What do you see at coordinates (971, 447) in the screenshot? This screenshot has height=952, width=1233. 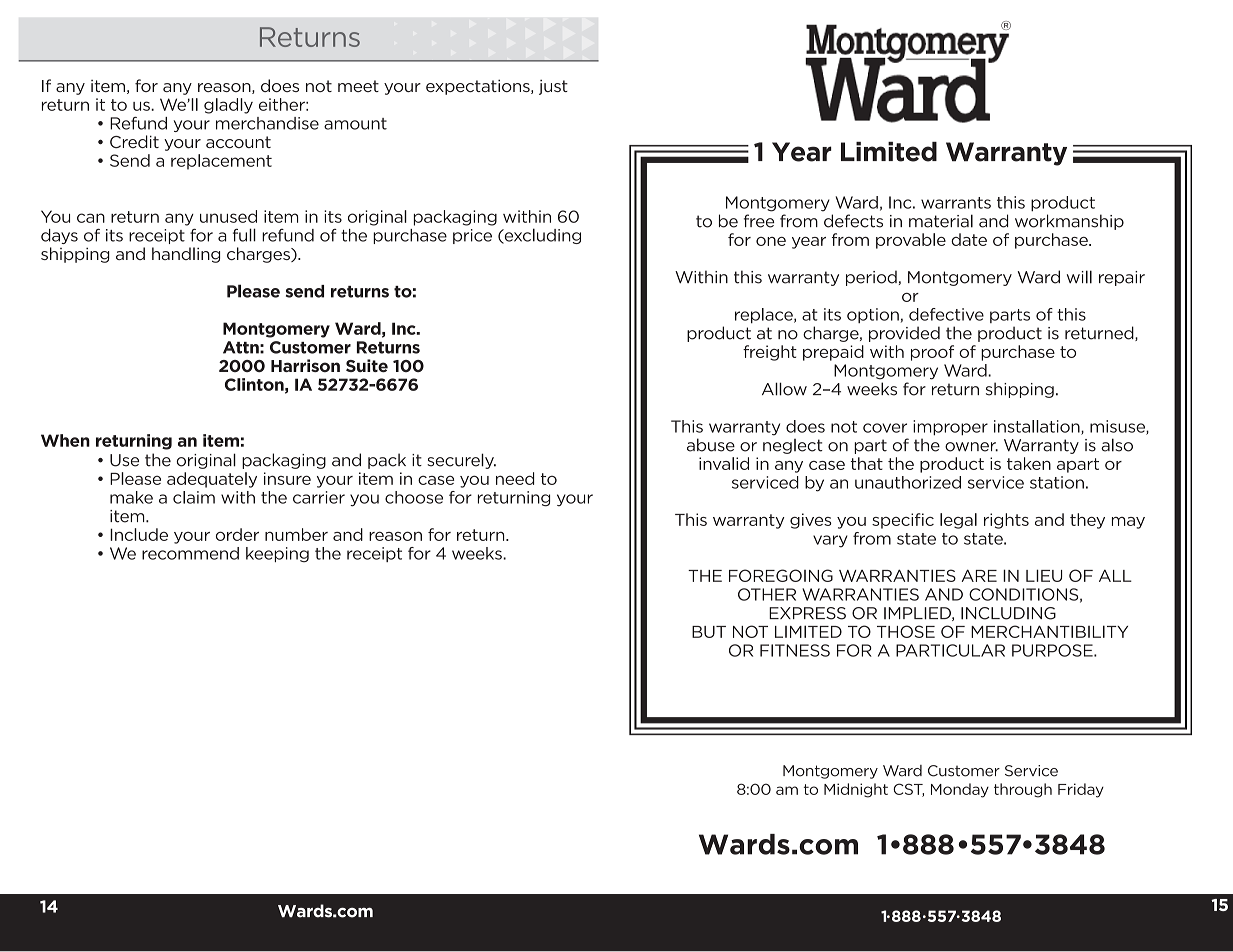 I see `owner` at bounding box center [971, 447].
